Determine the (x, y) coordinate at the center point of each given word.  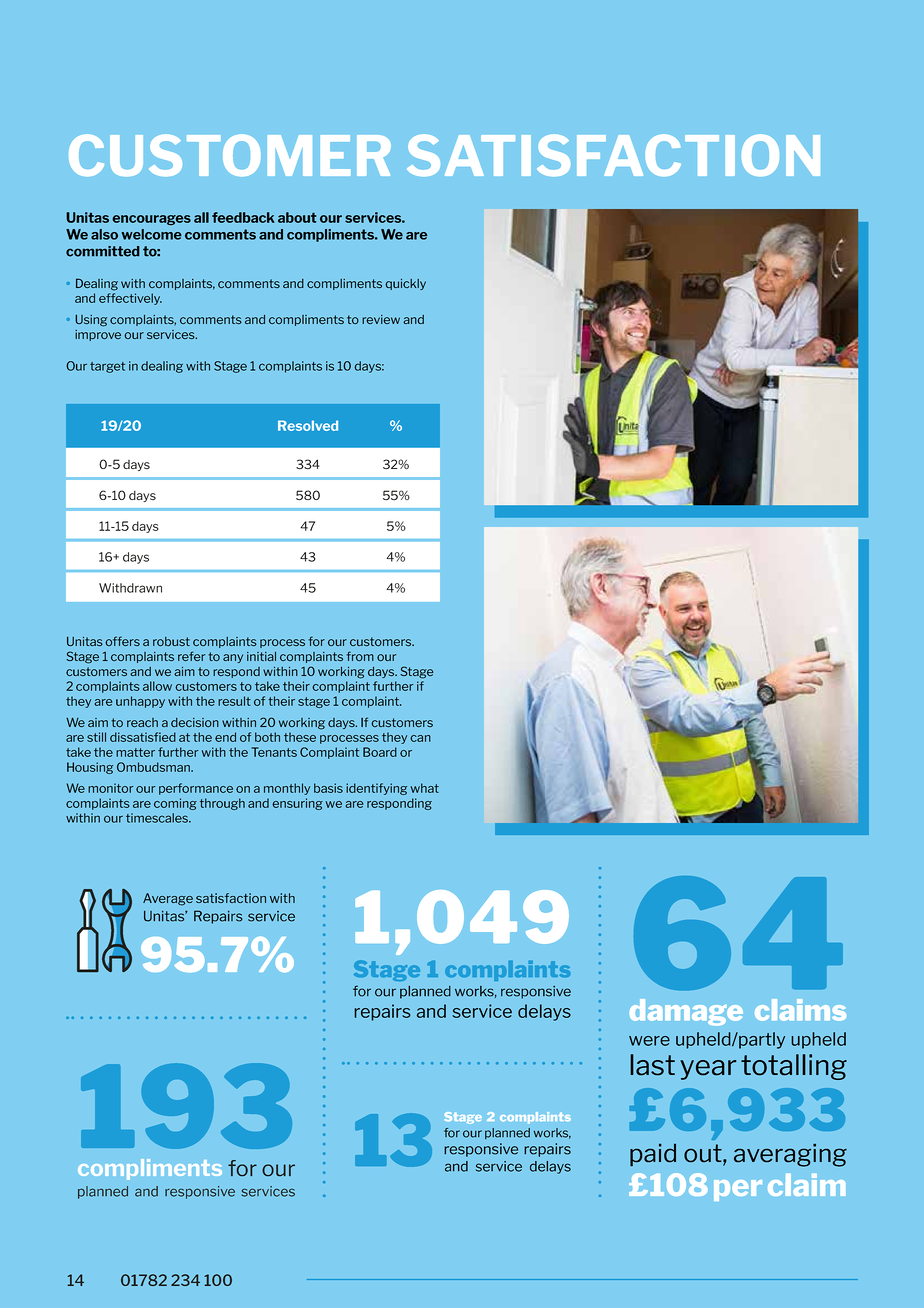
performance (196, 789)
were (649, 1041)
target (107, 367)
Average (168, 899)
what (425, 788)
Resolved (308, 425)
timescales (158, 818)
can (420, 738)
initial (261, 656)
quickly (405, 284)
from (360, 656)
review (381, 319)
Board (380, 752)
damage (686, 1012)
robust (171, 641)
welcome (152, 234)
